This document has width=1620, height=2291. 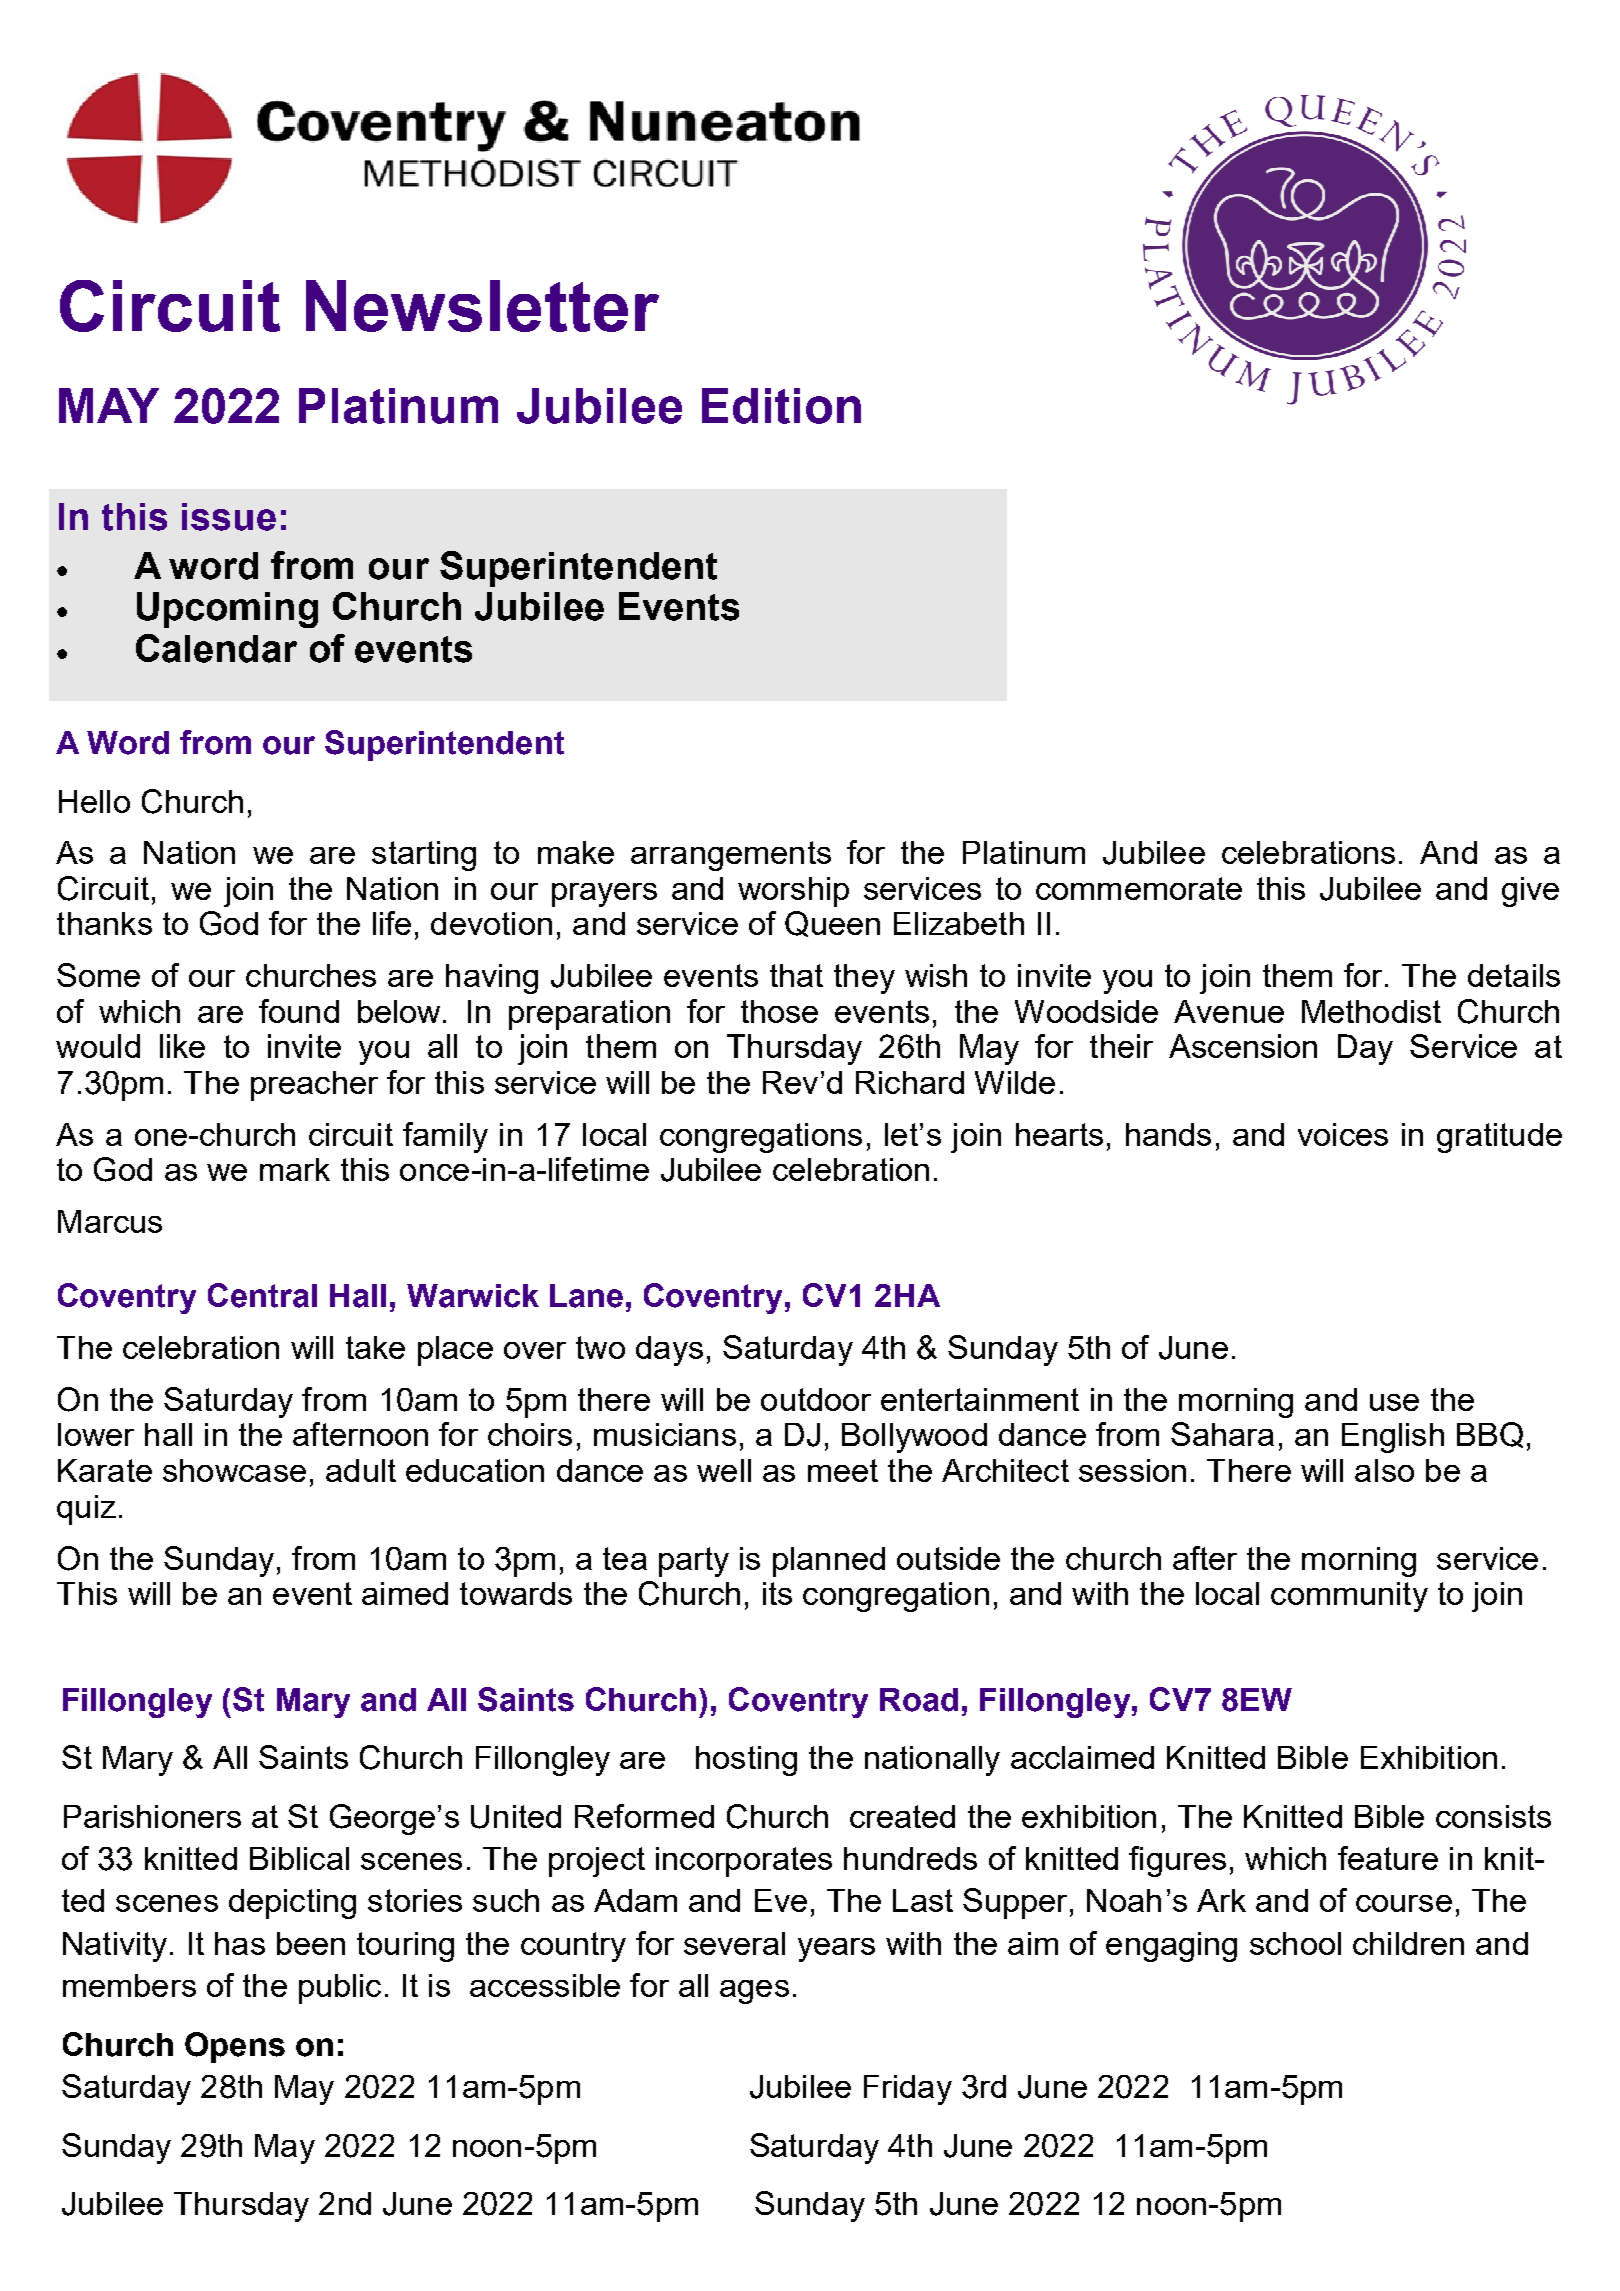 What do you see at coordinates (1343, 1134) in the document?
I see `voices` at bounding box center [1343, 1134].
